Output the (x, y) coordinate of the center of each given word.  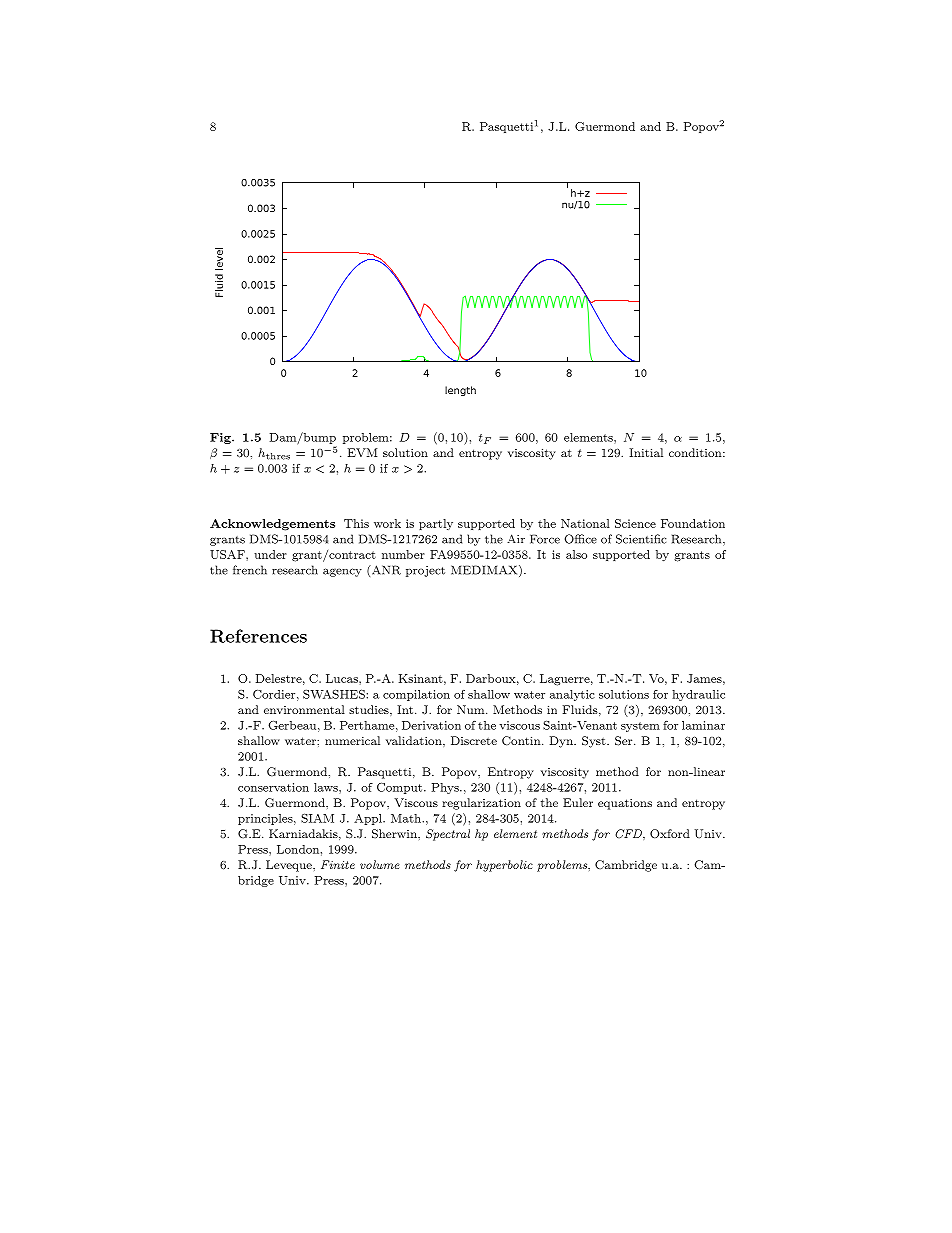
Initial (646, 452)
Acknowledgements (272, 525)
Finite (338, 864)
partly (436, 524)
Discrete (474, 740)
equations (625, 804)
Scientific (641, 539)
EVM (362, 452)
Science (635, 523)
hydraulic (698, 695)
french (250, 570)
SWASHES (335, 694)
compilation (416, 695)
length (460, 391)
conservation (273, 787)
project (425, 571)
